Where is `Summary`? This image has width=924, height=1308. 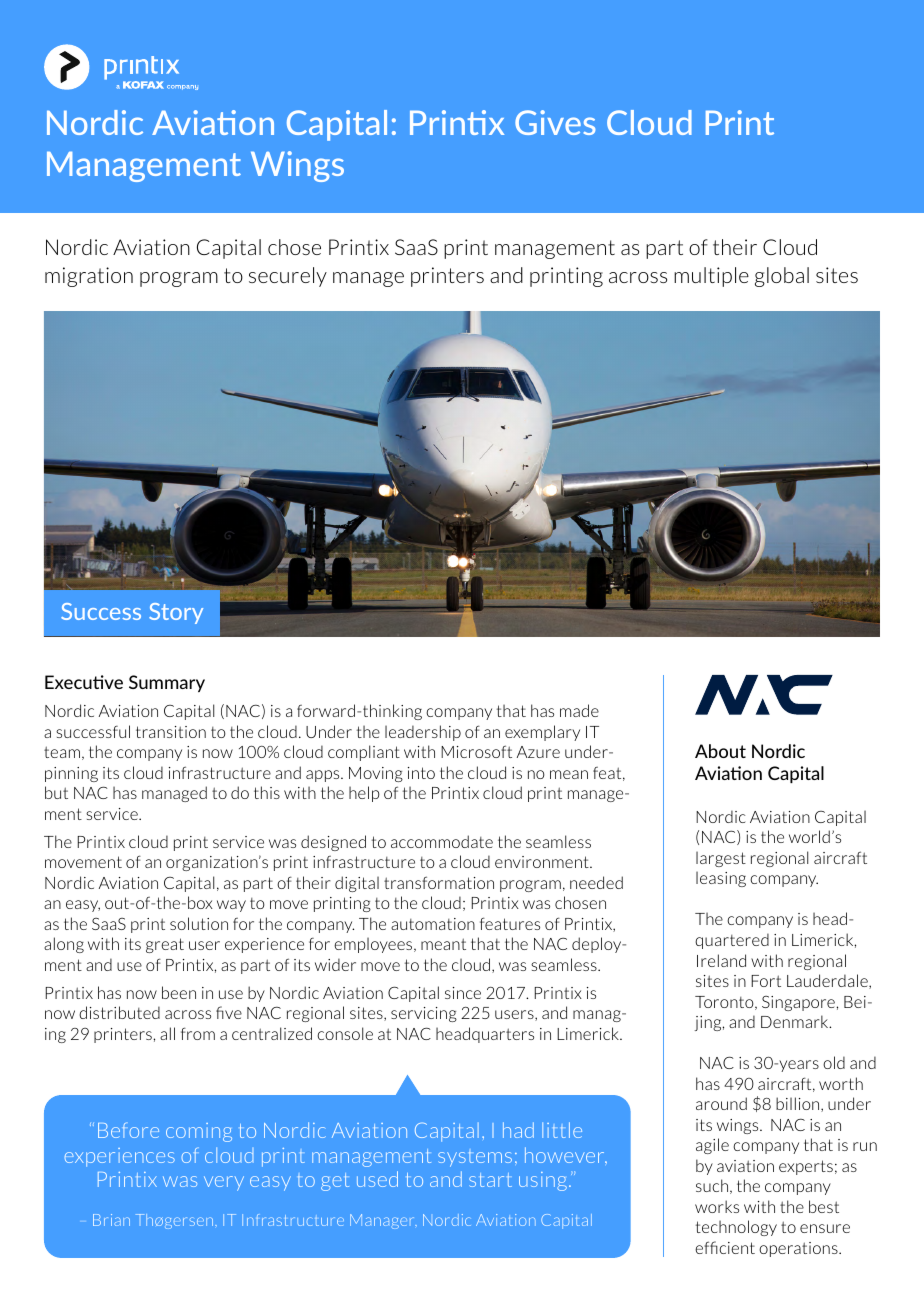
Summary is located at coordinates (167, 683).
